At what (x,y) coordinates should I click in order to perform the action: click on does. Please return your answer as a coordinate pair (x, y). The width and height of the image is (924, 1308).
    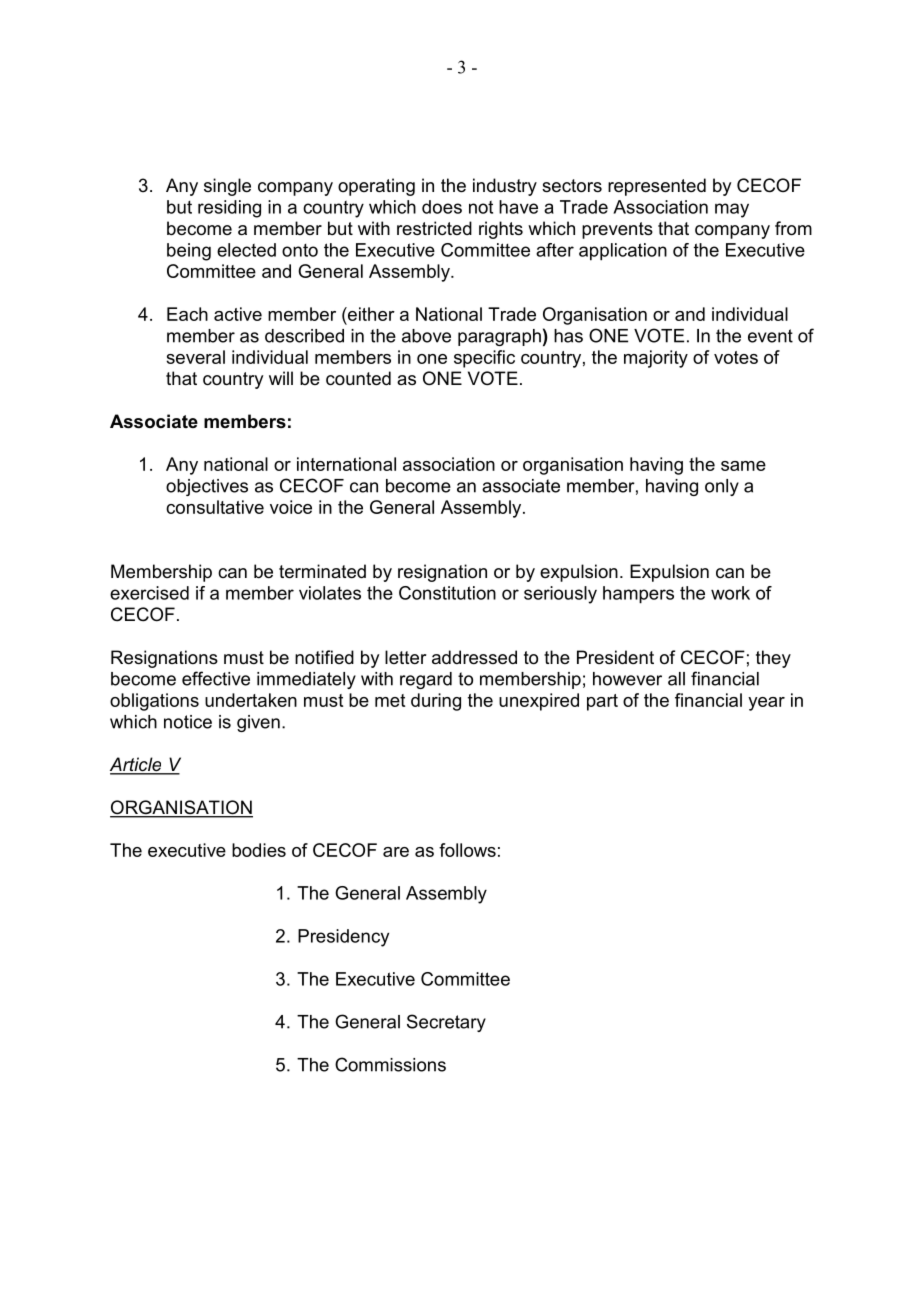
    Looking at the image, I should click on (442, 207).
